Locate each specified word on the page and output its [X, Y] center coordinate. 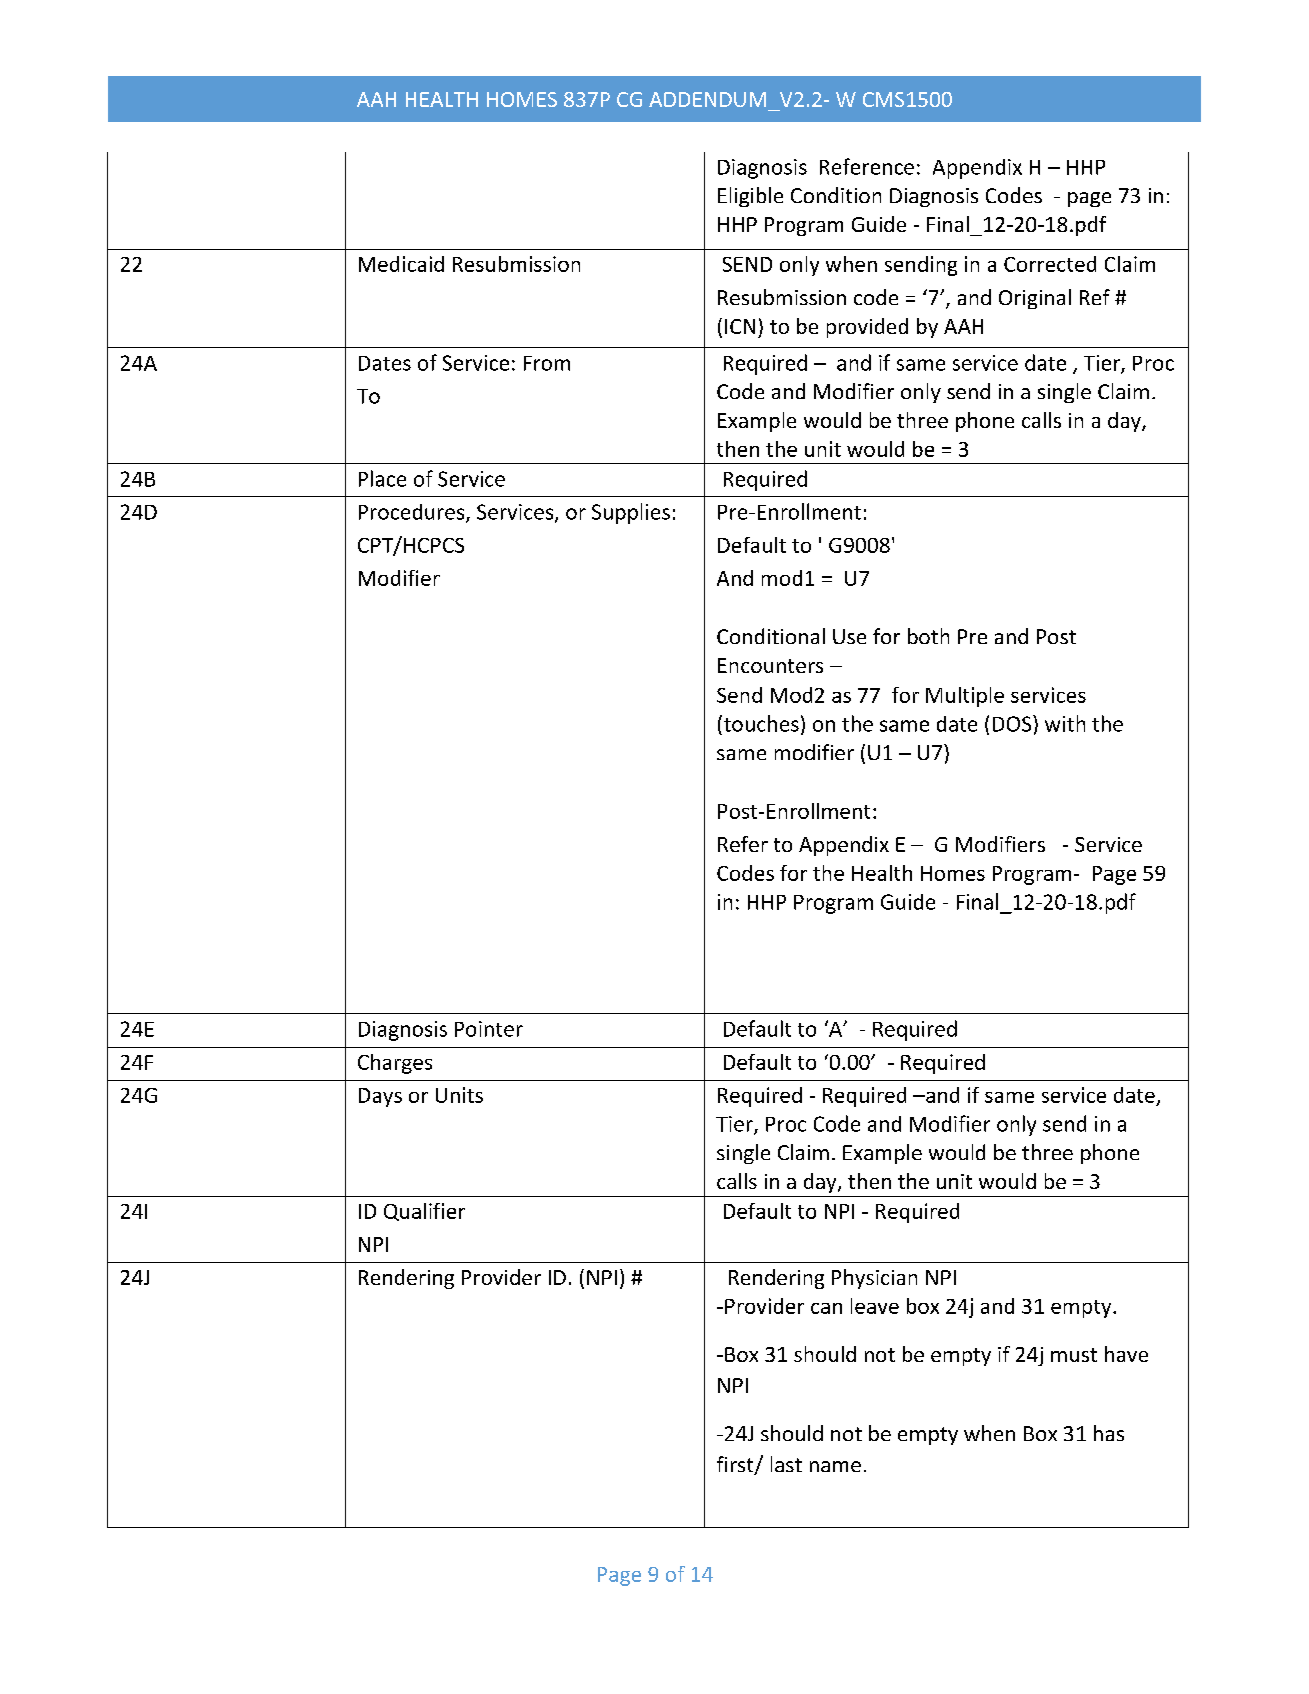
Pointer [489, 1029]
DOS [1013, 723]
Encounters [770, 665]
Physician [874, 1279]
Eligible [750, 197]
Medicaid [401, 264]
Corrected [1050, 264]
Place [382, 478]
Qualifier [424, 1212]
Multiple [965, 697]
